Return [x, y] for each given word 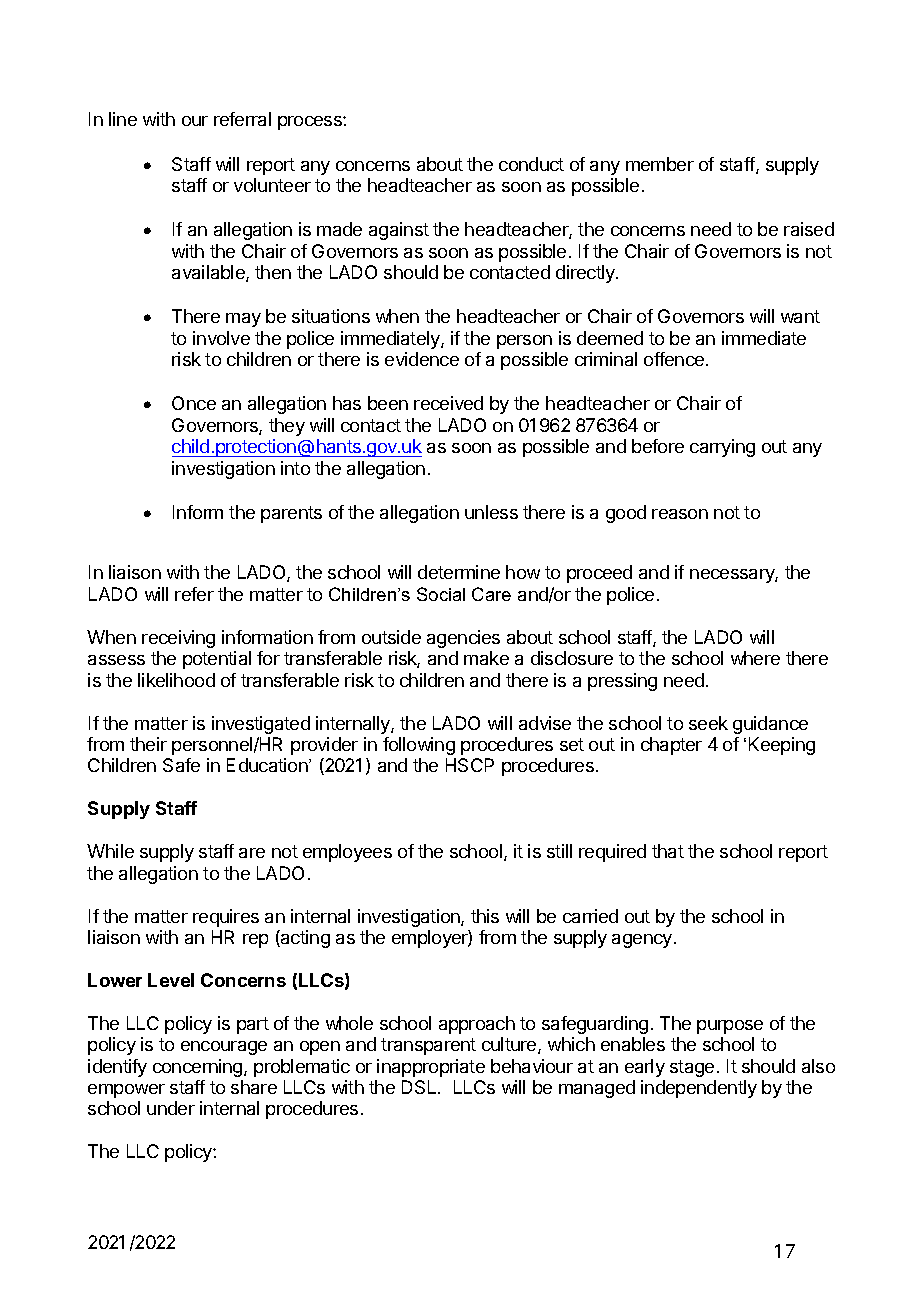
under [171, 1108]
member [660, 164]
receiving [178, 639]
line [123, 119]
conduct [531, 164]
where [755, 658]
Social [441, 594]
